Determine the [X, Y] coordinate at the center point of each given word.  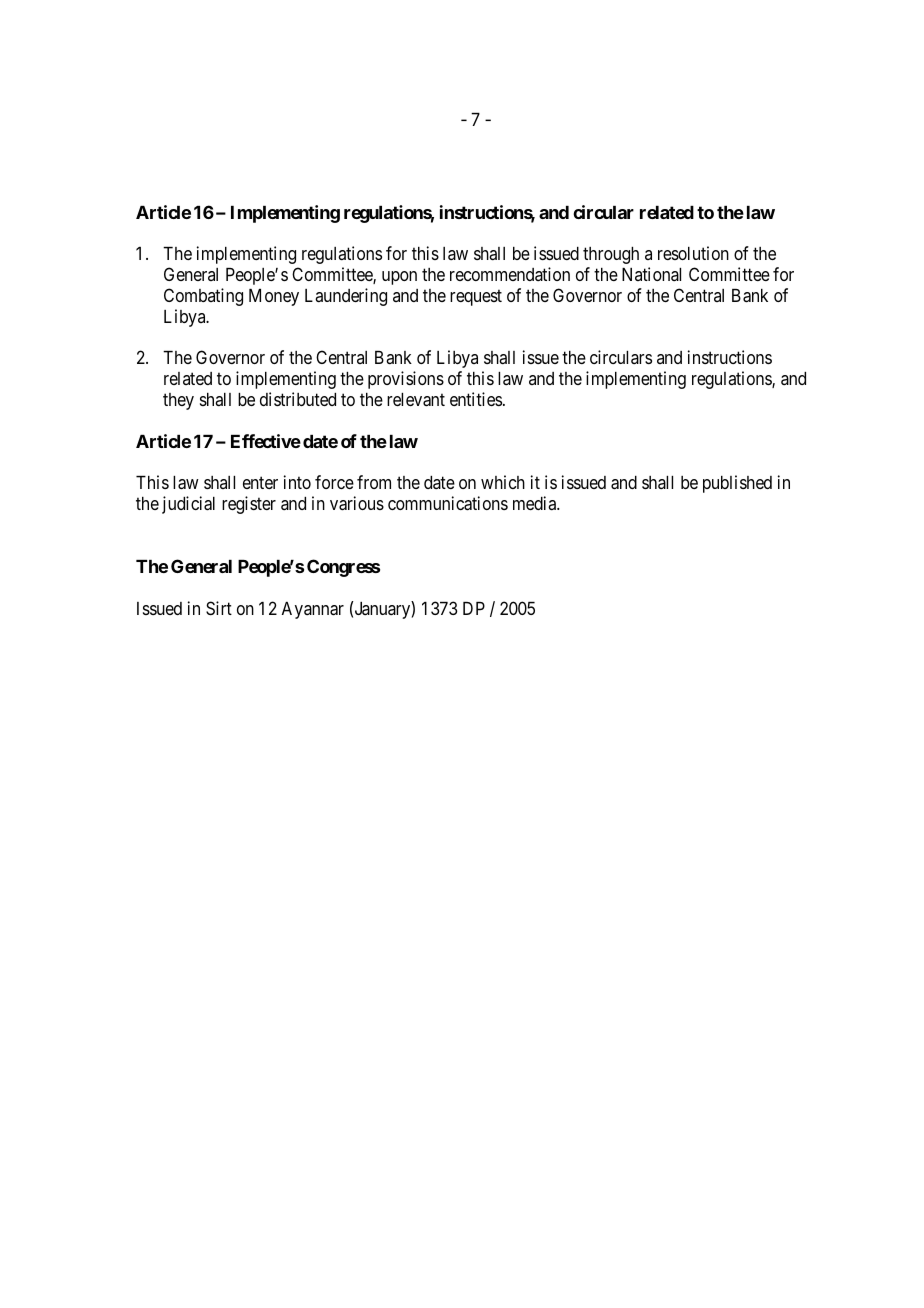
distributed [298, 399]
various [357, 503]
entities [476, 399]
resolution [693, 253]
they [178, 401]
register [249, 505]
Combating [203, 297]
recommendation [510, 274]
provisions [406, 380]
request [476, 297]
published [737, 484]
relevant [416, 400]
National [651, 274]
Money [274, 297]
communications [448, 503]
